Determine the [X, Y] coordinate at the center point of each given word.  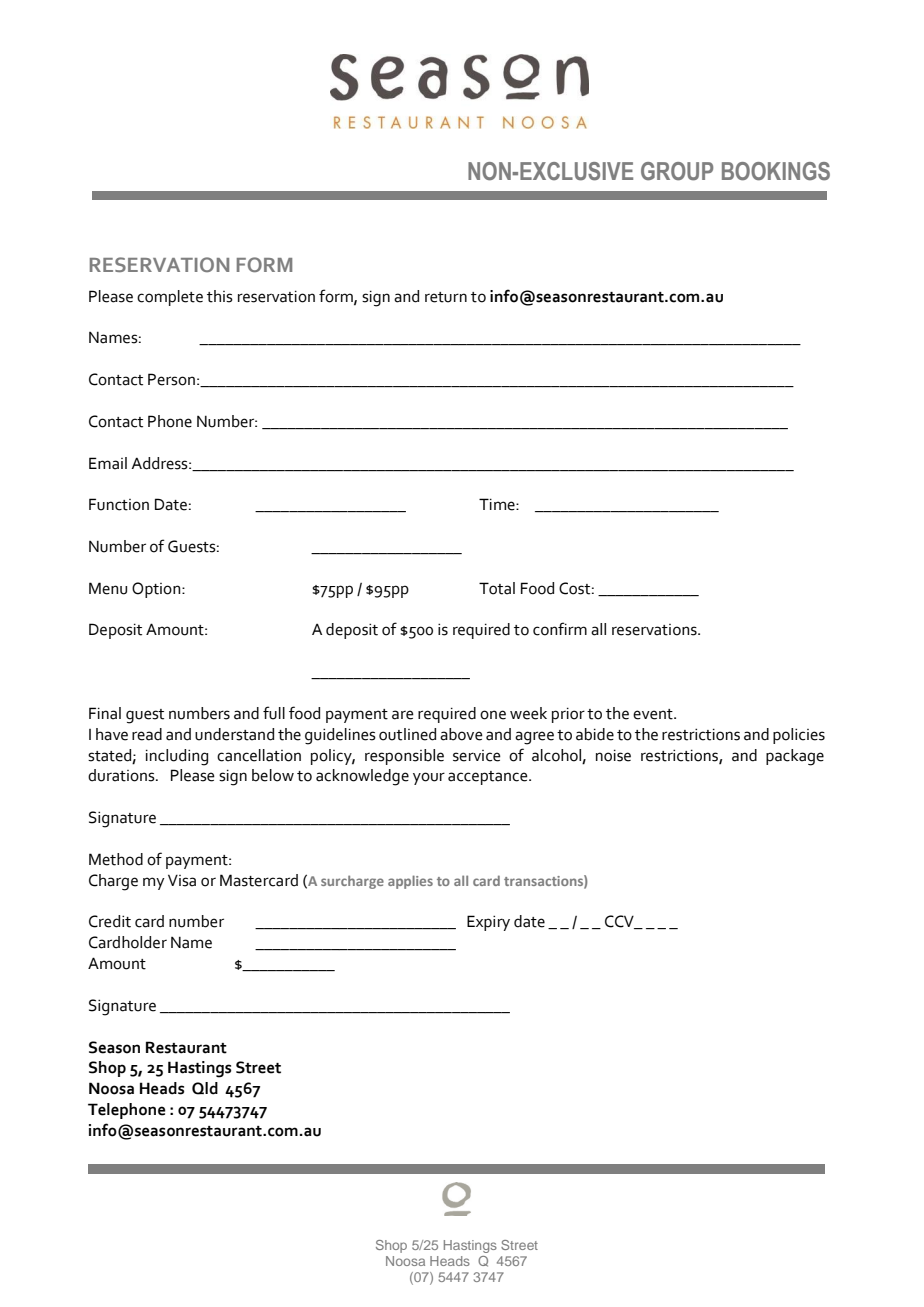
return [446, 297]
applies [410, 882]
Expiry [488, 923]
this [220, 296]
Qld [205, 1088]
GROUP [677, 171]
